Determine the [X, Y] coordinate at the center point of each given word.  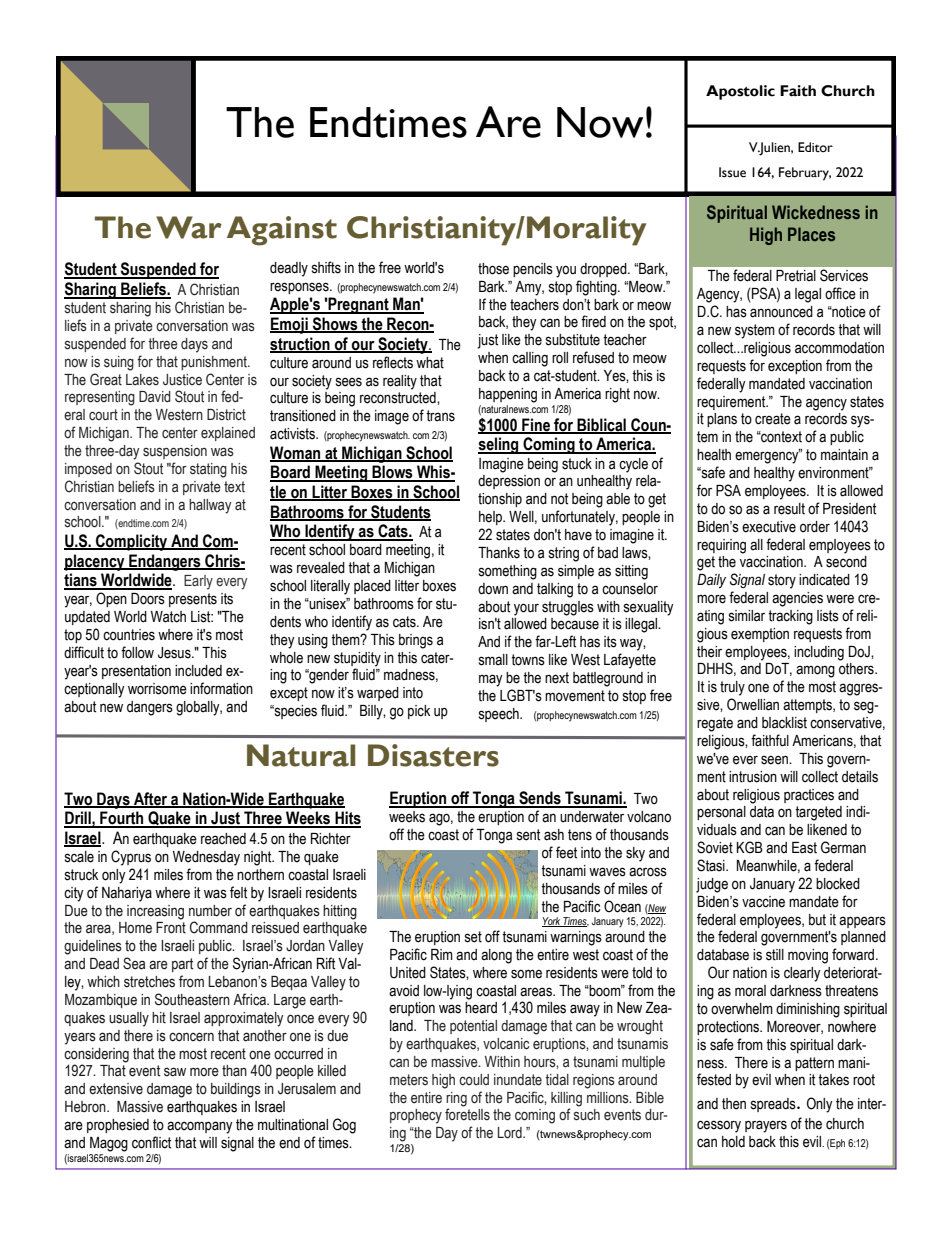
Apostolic [740, 92]
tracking [790, 617]
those [493, 269]
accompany [200, 1127]
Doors [148, 599]
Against [282, 231]
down [493, 589]
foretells [467, 1114]
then [734, 1104]
